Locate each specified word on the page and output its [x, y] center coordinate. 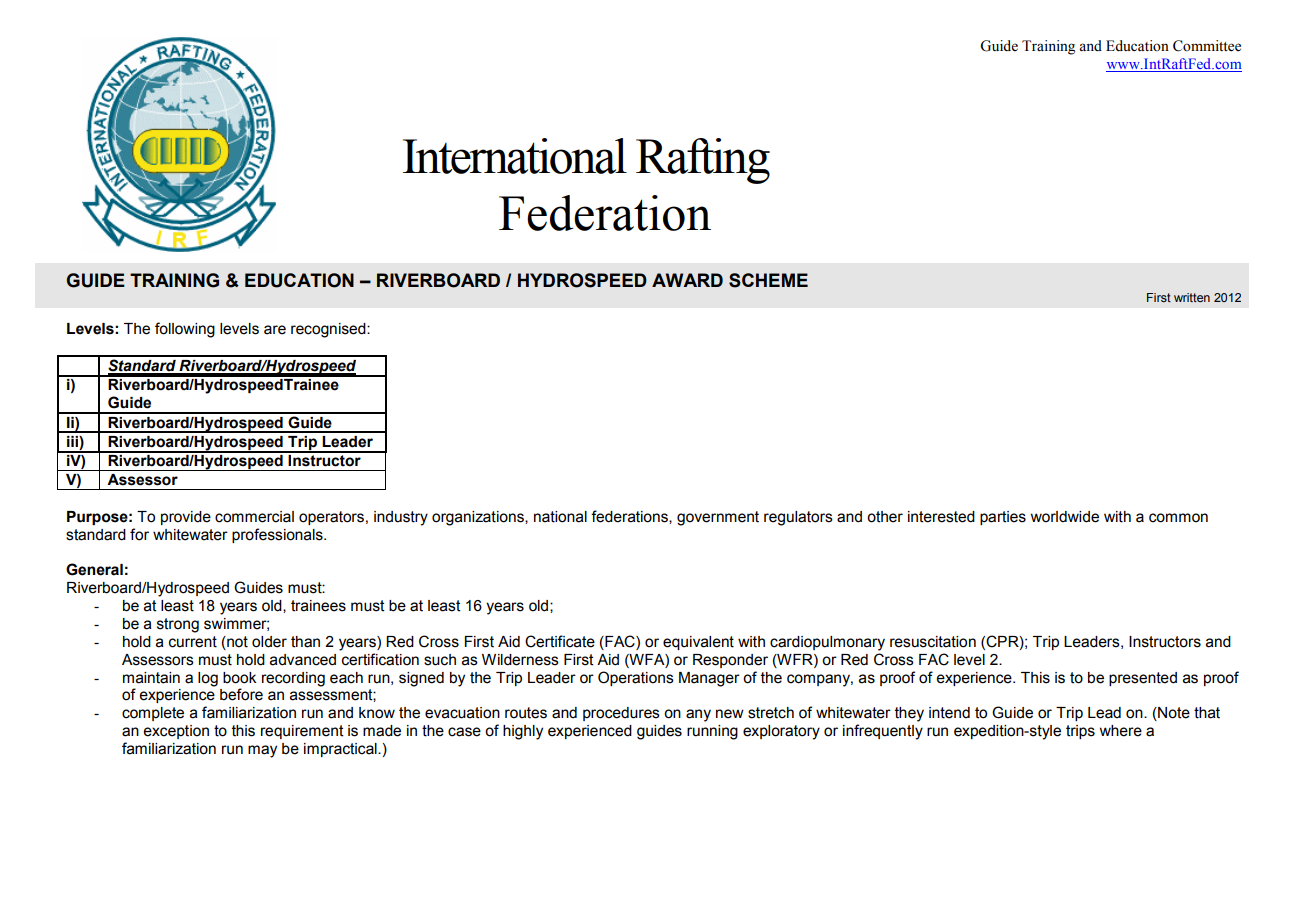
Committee [1207, 46]
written [1192, 297]
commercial [254, 517]
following [185, 330]
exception [176, 732]
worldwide [1064, 517]
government [718, 518]
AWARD [687, 280]
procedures [621, 714]
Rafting [703, 161]
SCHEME [768, 280]
